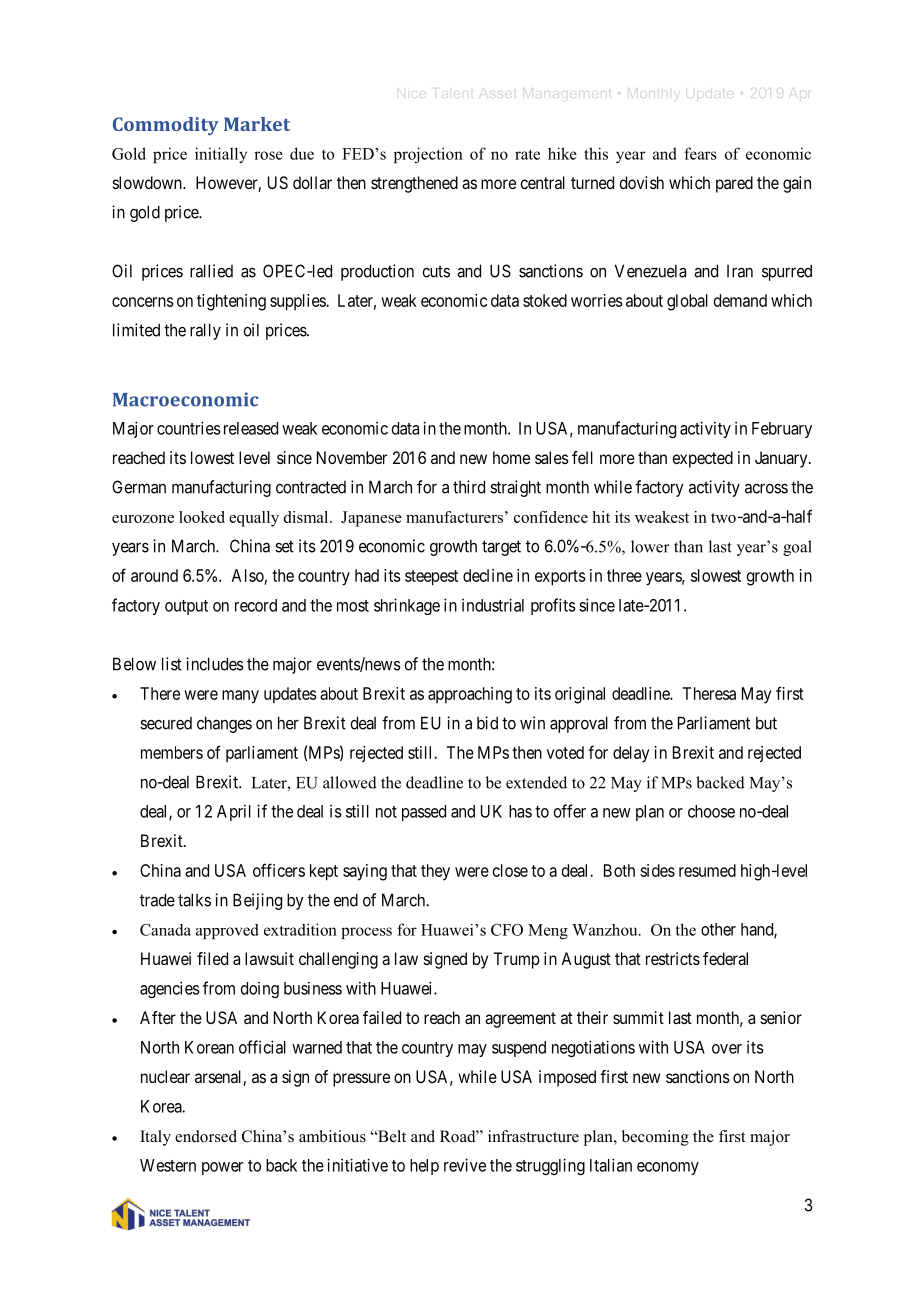 The height and width of the screenshot is (1308, 924). What do you see at coordinates (465, 1165) in the screenshot?
I see `revive` at bounding box center [465, 1165].
